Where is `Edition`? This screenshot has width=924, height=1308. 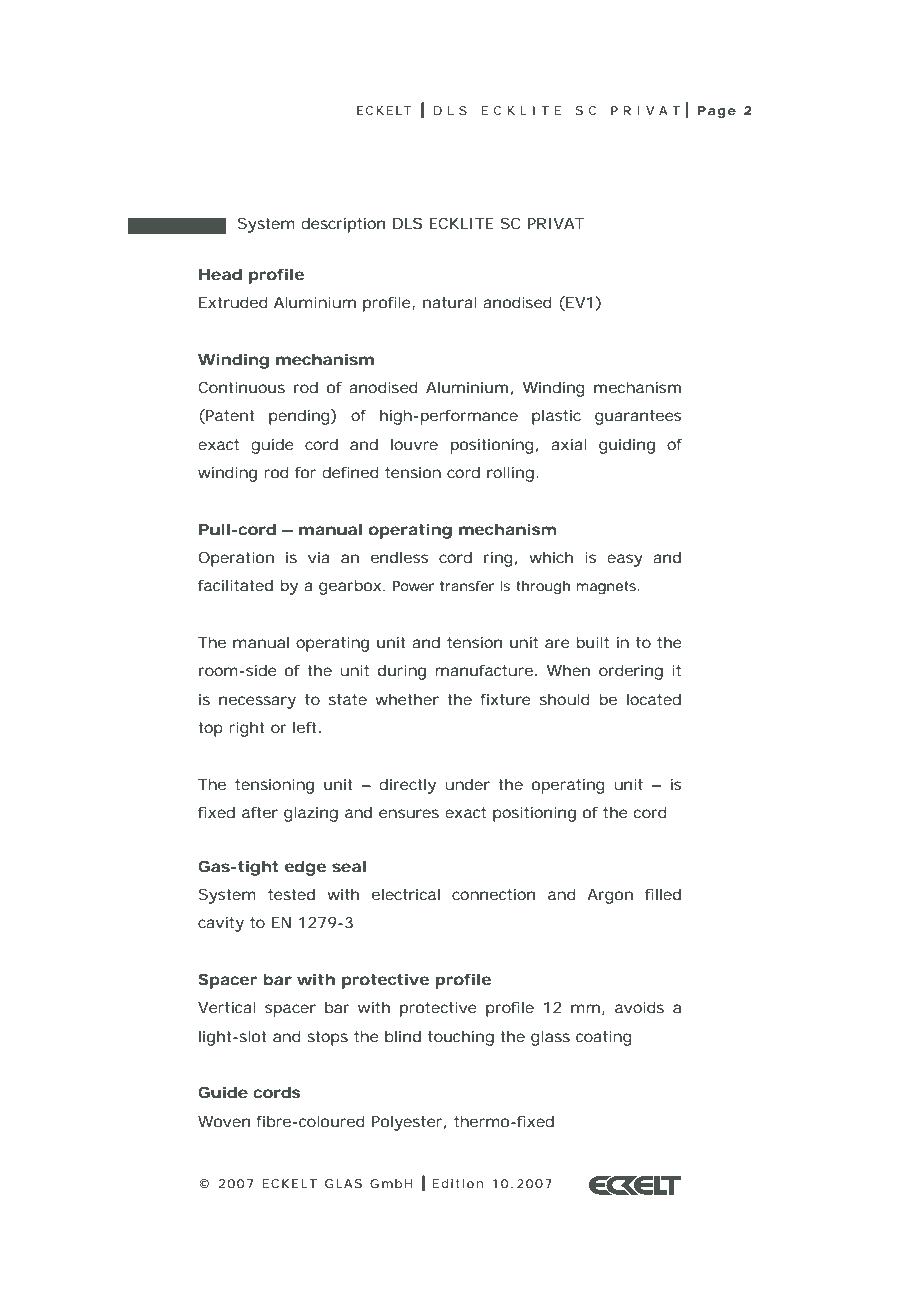 Edition is located at coordinates (457, 1183).
